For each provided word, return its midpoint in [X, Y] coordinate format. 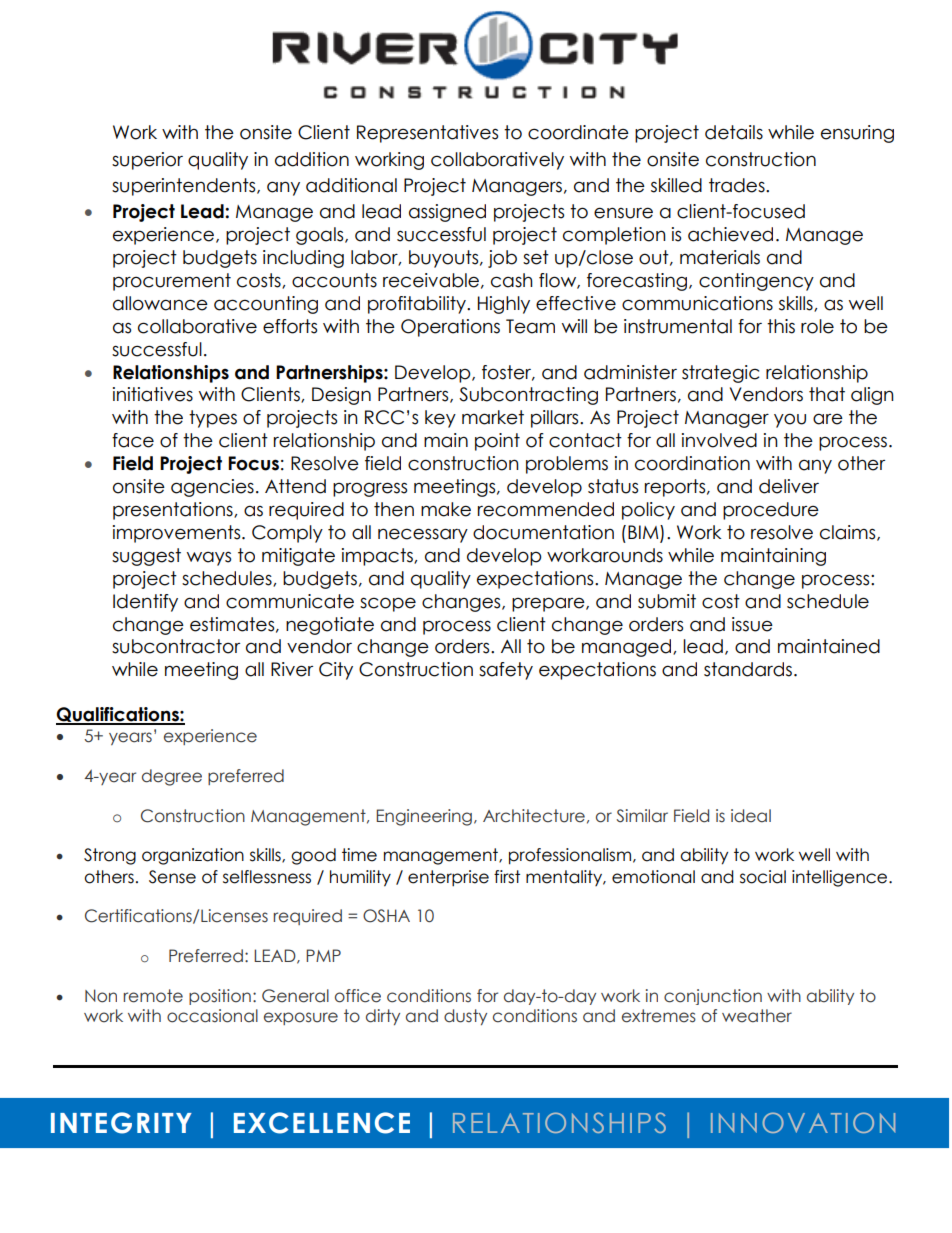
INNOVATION [803, 1122]
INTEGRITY [121, 1123]
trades [738, 185]
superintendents [185, 187]
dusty [465, 1017]
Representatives [427, 134]
